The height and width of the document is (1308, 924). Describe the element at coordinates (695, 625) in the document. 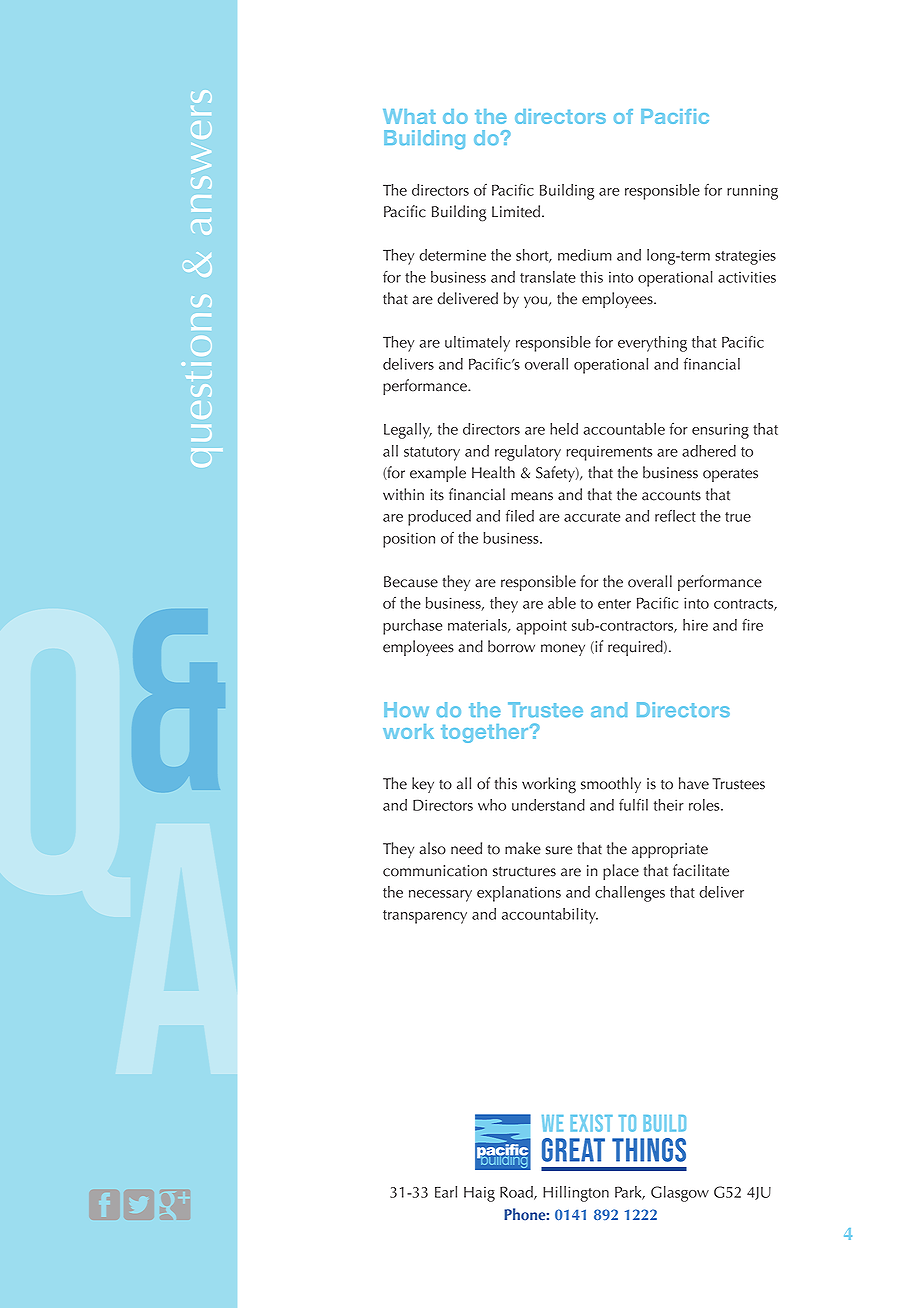

I see `hire` at that location.
